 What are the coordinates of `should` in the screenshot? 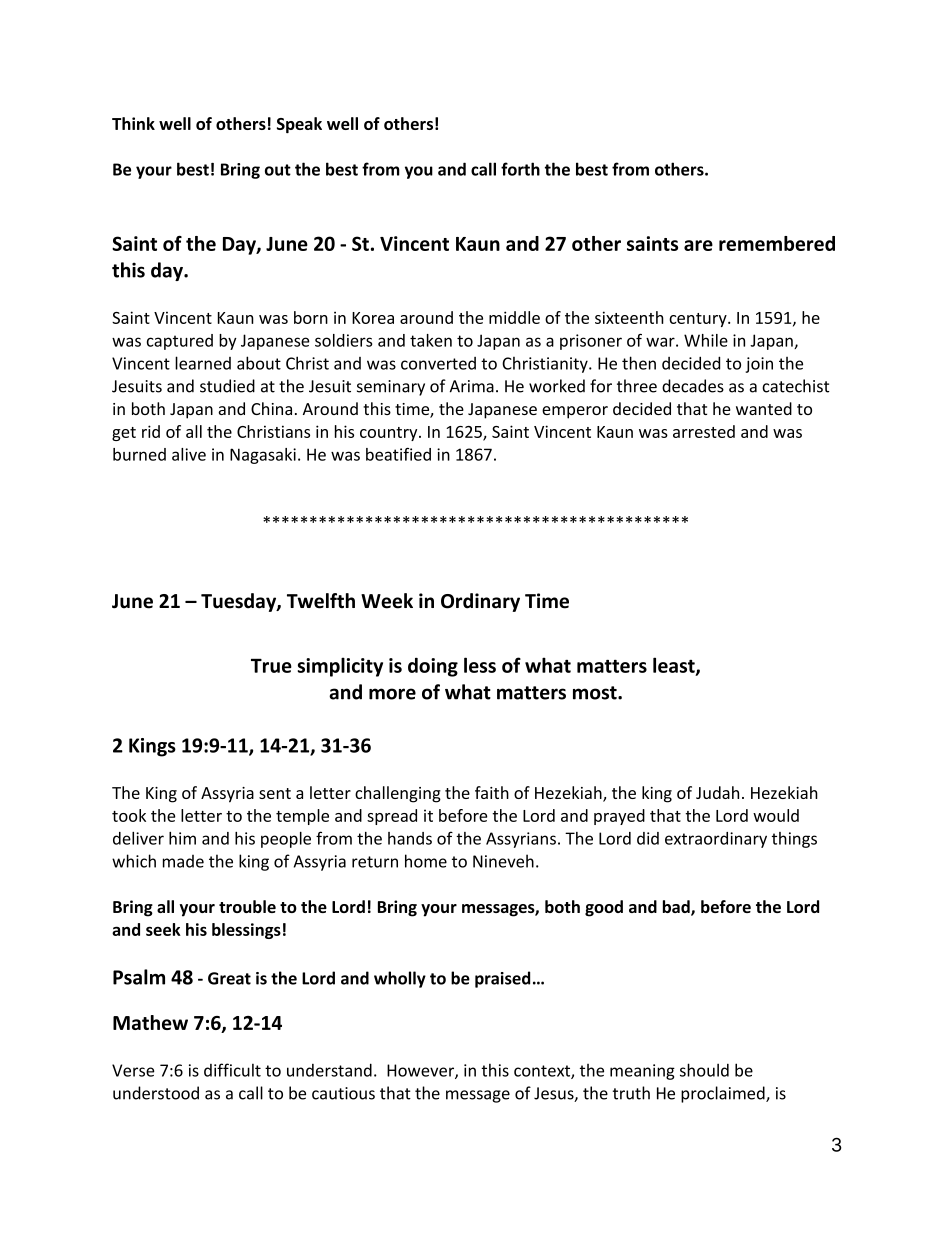 It's located at (704, 1070).
